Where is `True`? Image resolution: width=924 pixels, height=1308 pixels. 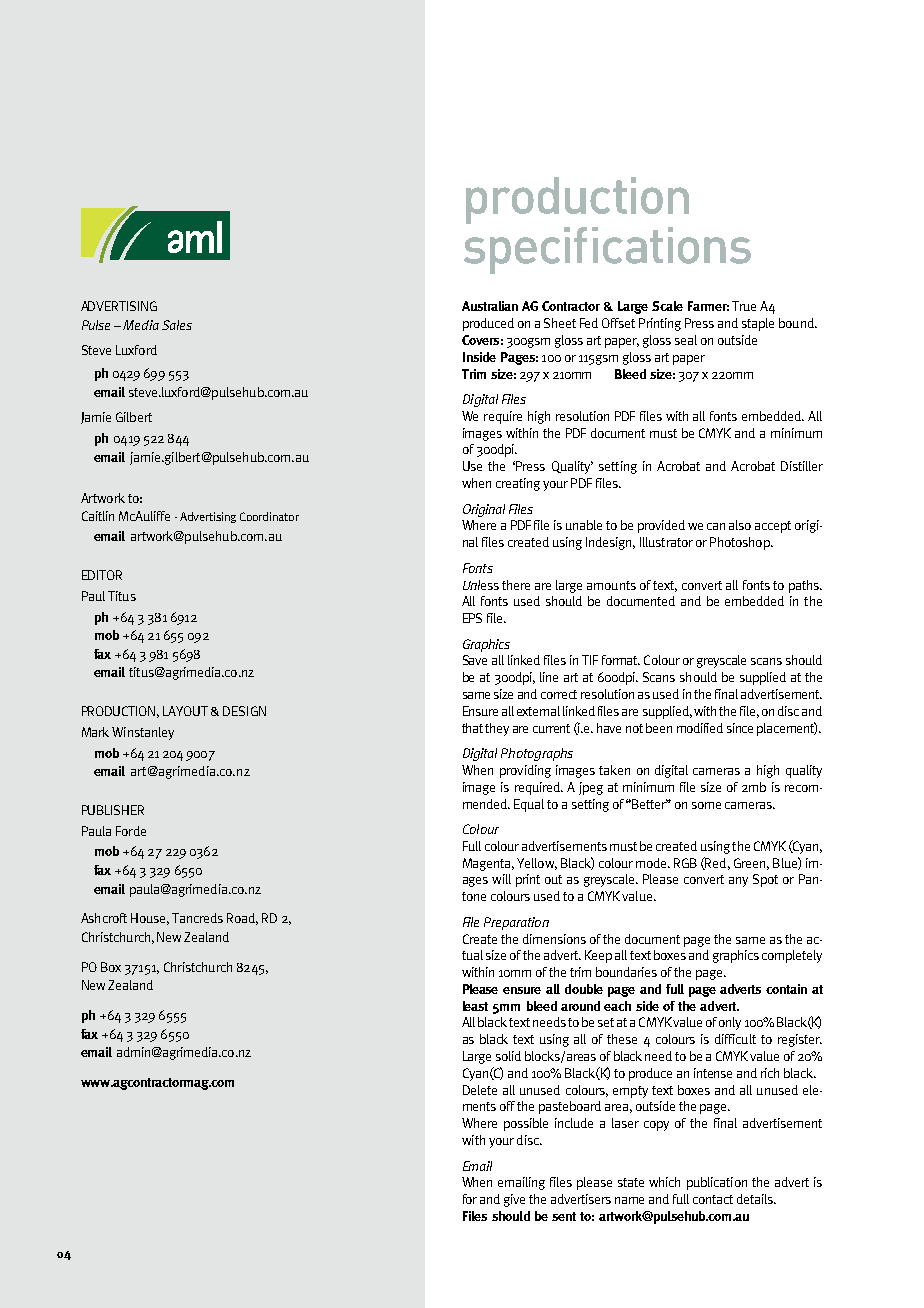
True is located at coordinates (744, 306).
